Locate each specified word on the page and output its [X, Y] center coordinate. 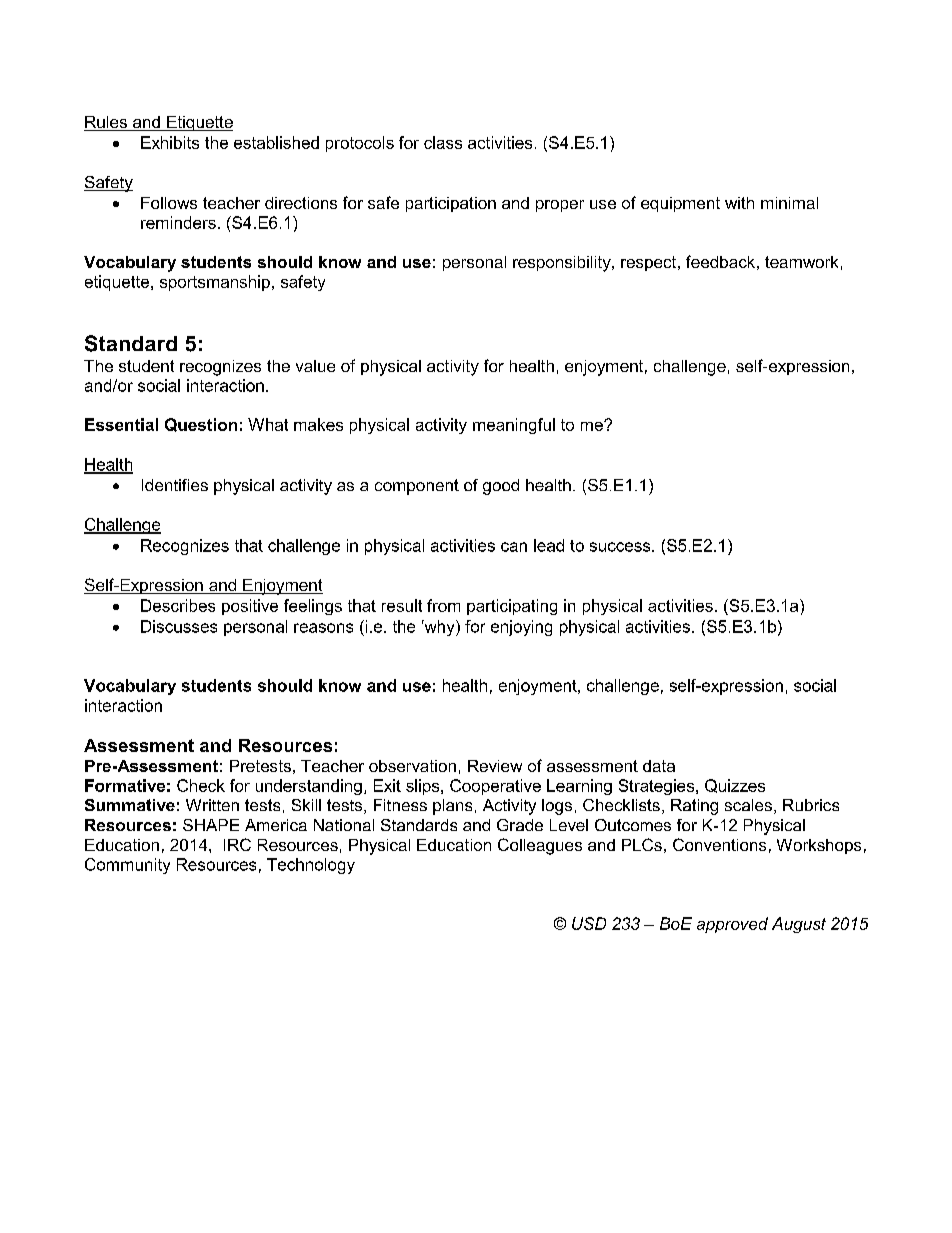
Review [495, 766]
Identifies [175, 485]
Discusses [179, 626]
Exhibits [170, 142]
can [514, 547]
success [621, 547]
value [315, 366]
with [739, 203]
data [659, 766]
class [443, 142]
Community [127, 866]
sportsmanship [215, 283]
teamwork [801, 262]
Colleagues [540, 846]
